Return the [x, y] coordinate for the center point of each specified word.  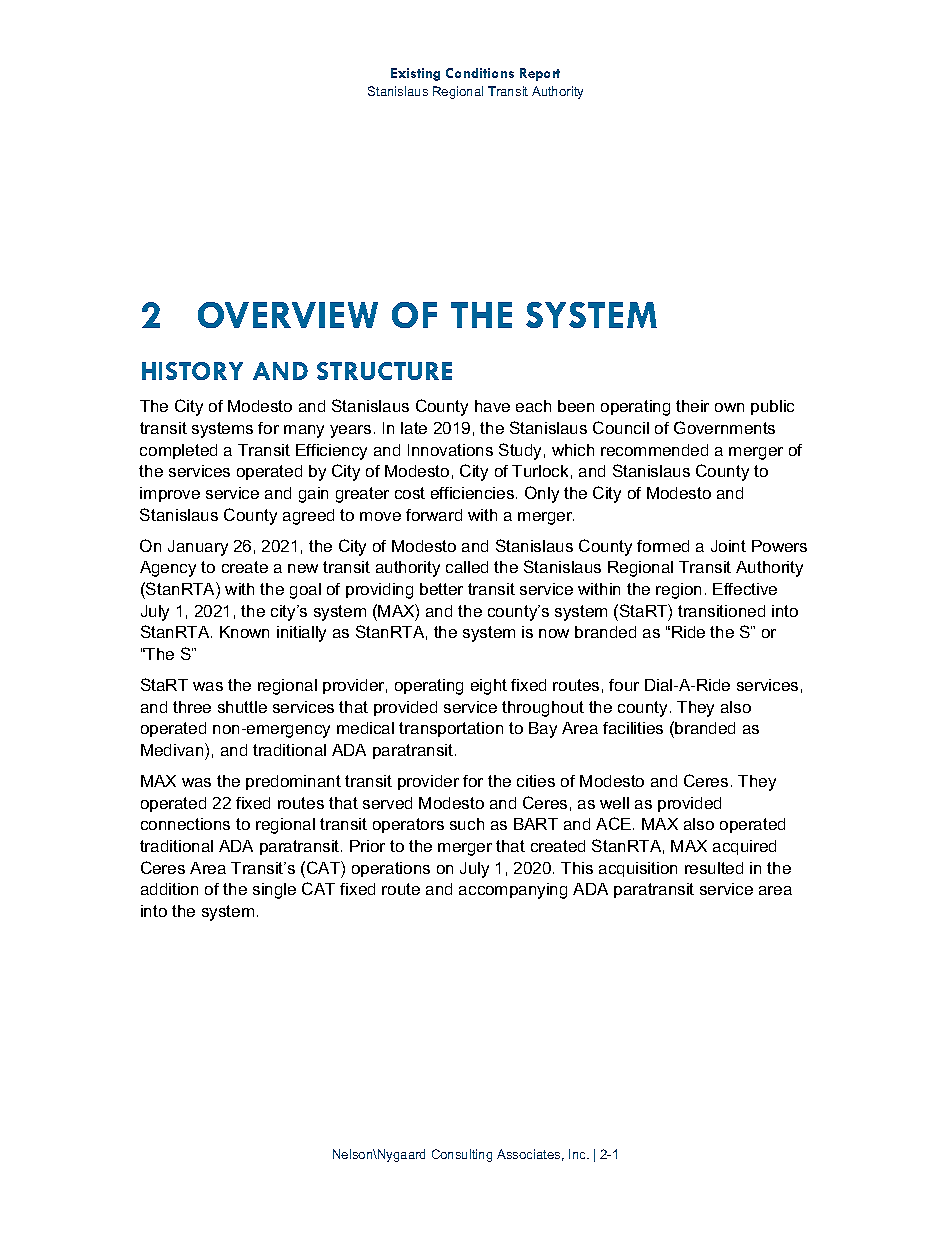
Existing [415, 74]
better [441, 589]
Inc [578, 1154]
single [274, 891]
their [692, 406]
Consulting [462, 1155]
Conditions [480, 73]
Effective [745, 589]
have [492, 406]
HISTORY [192, 371]
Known [244, 632]
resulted [714, 868]
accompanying [513, 891]
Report [540, 74]
